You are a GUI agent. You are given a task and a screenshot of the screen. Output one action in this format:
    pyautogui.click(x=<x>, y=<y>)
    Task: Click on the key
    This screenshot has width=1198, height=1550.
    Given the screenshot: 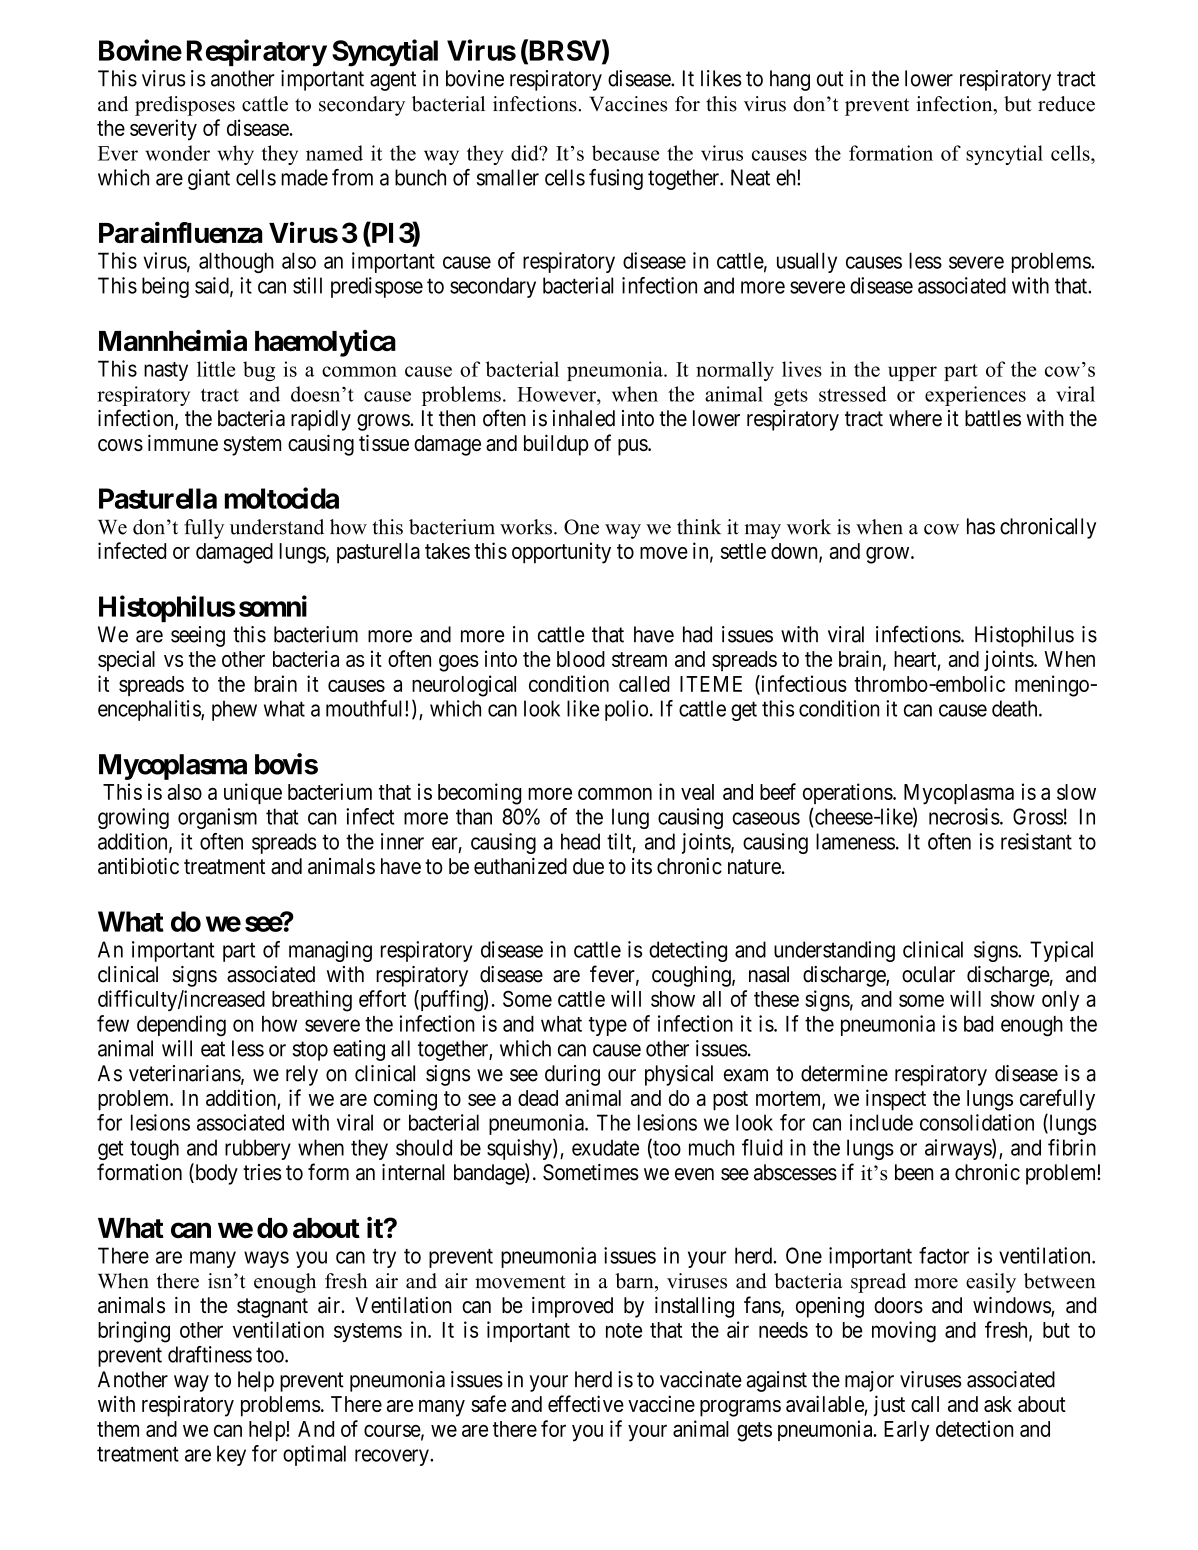 What is the action you would take?
    pyautogui.click(x=231, y=1455)
